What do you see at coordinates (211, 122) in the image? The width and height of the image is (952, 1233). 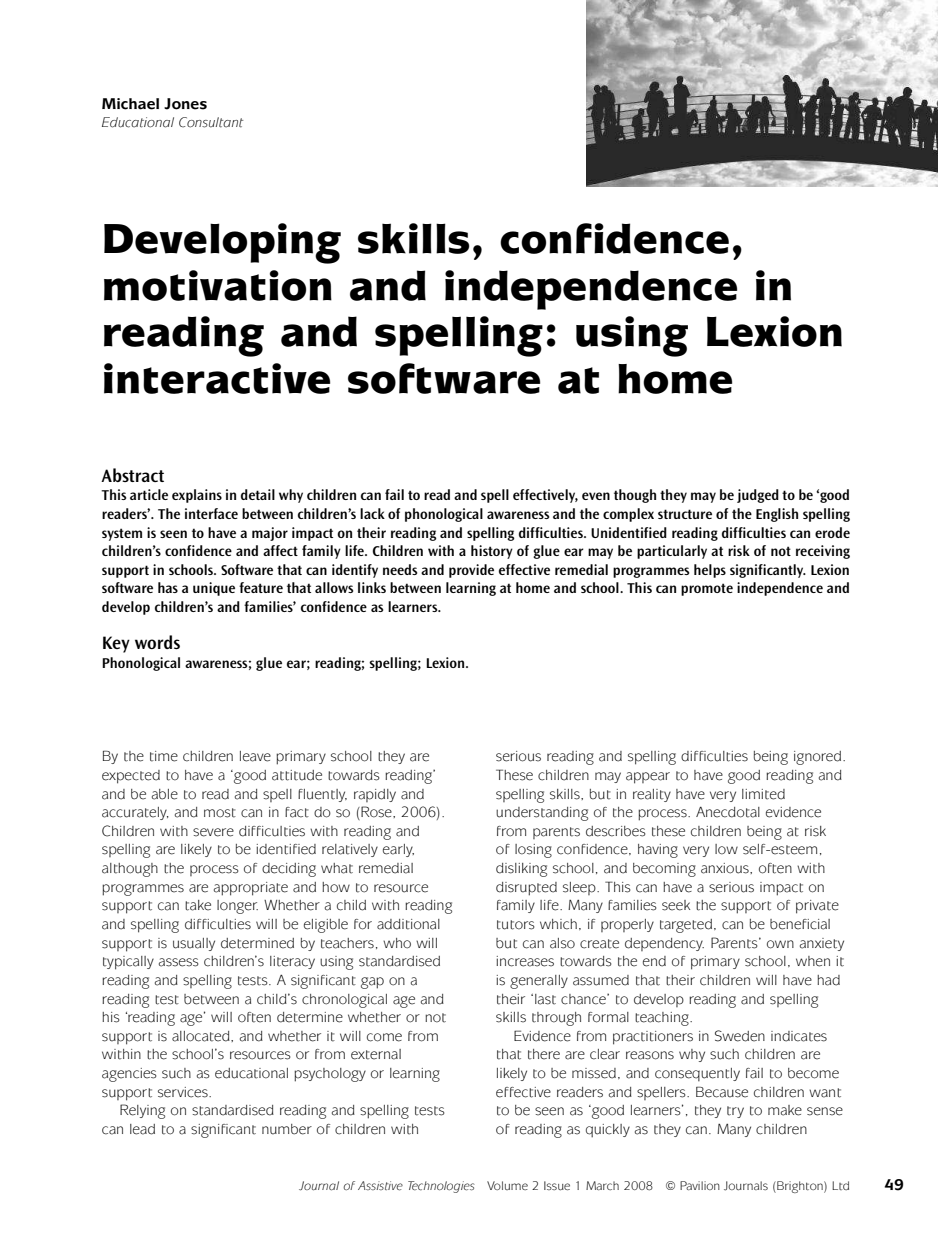 I see `Consultant` at bounding box center [211, 122].
